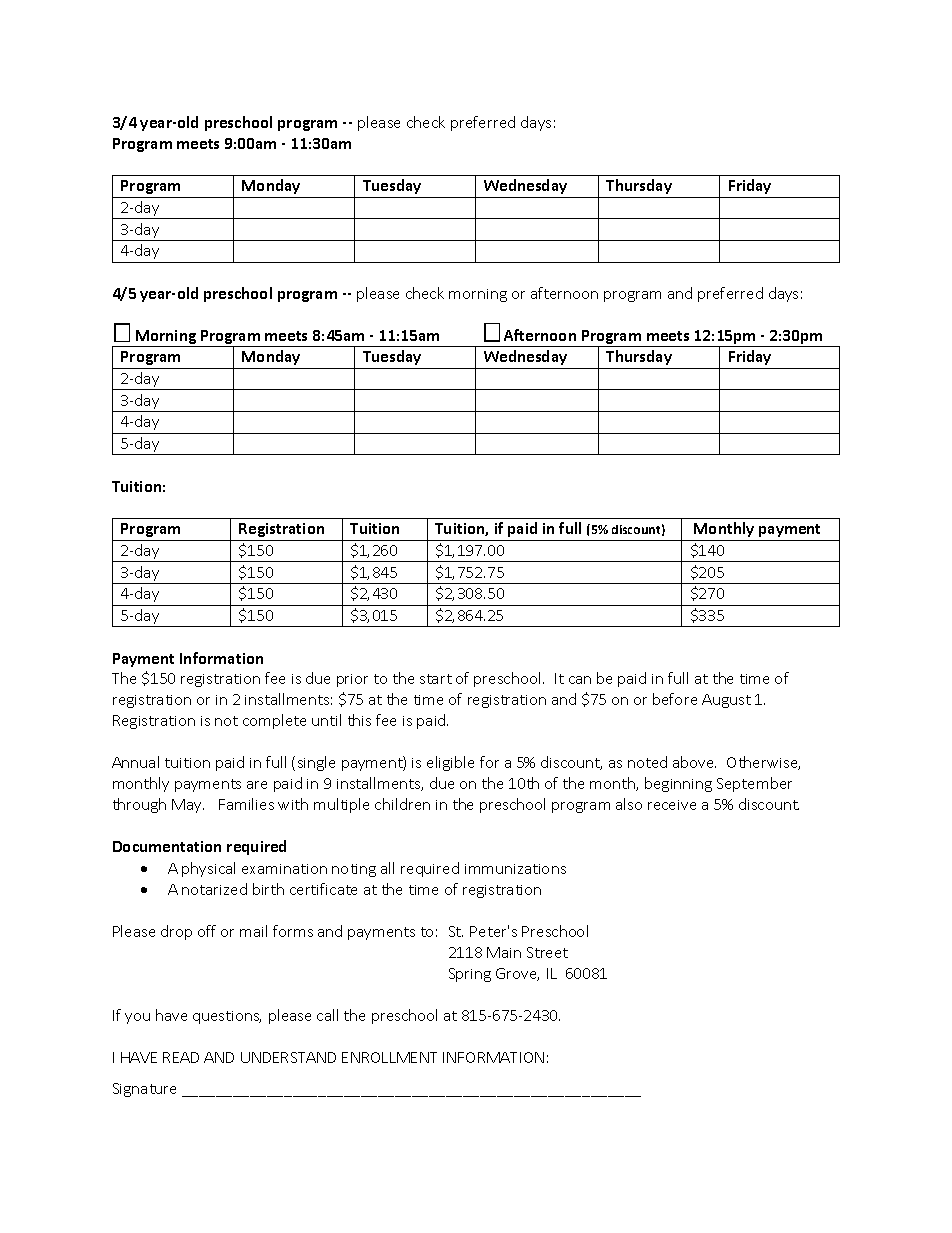  What do you see at coordinates (288, 1057) in the screenshot?
I see `UNDERSTAND` at bounding box center [288, 1057].
